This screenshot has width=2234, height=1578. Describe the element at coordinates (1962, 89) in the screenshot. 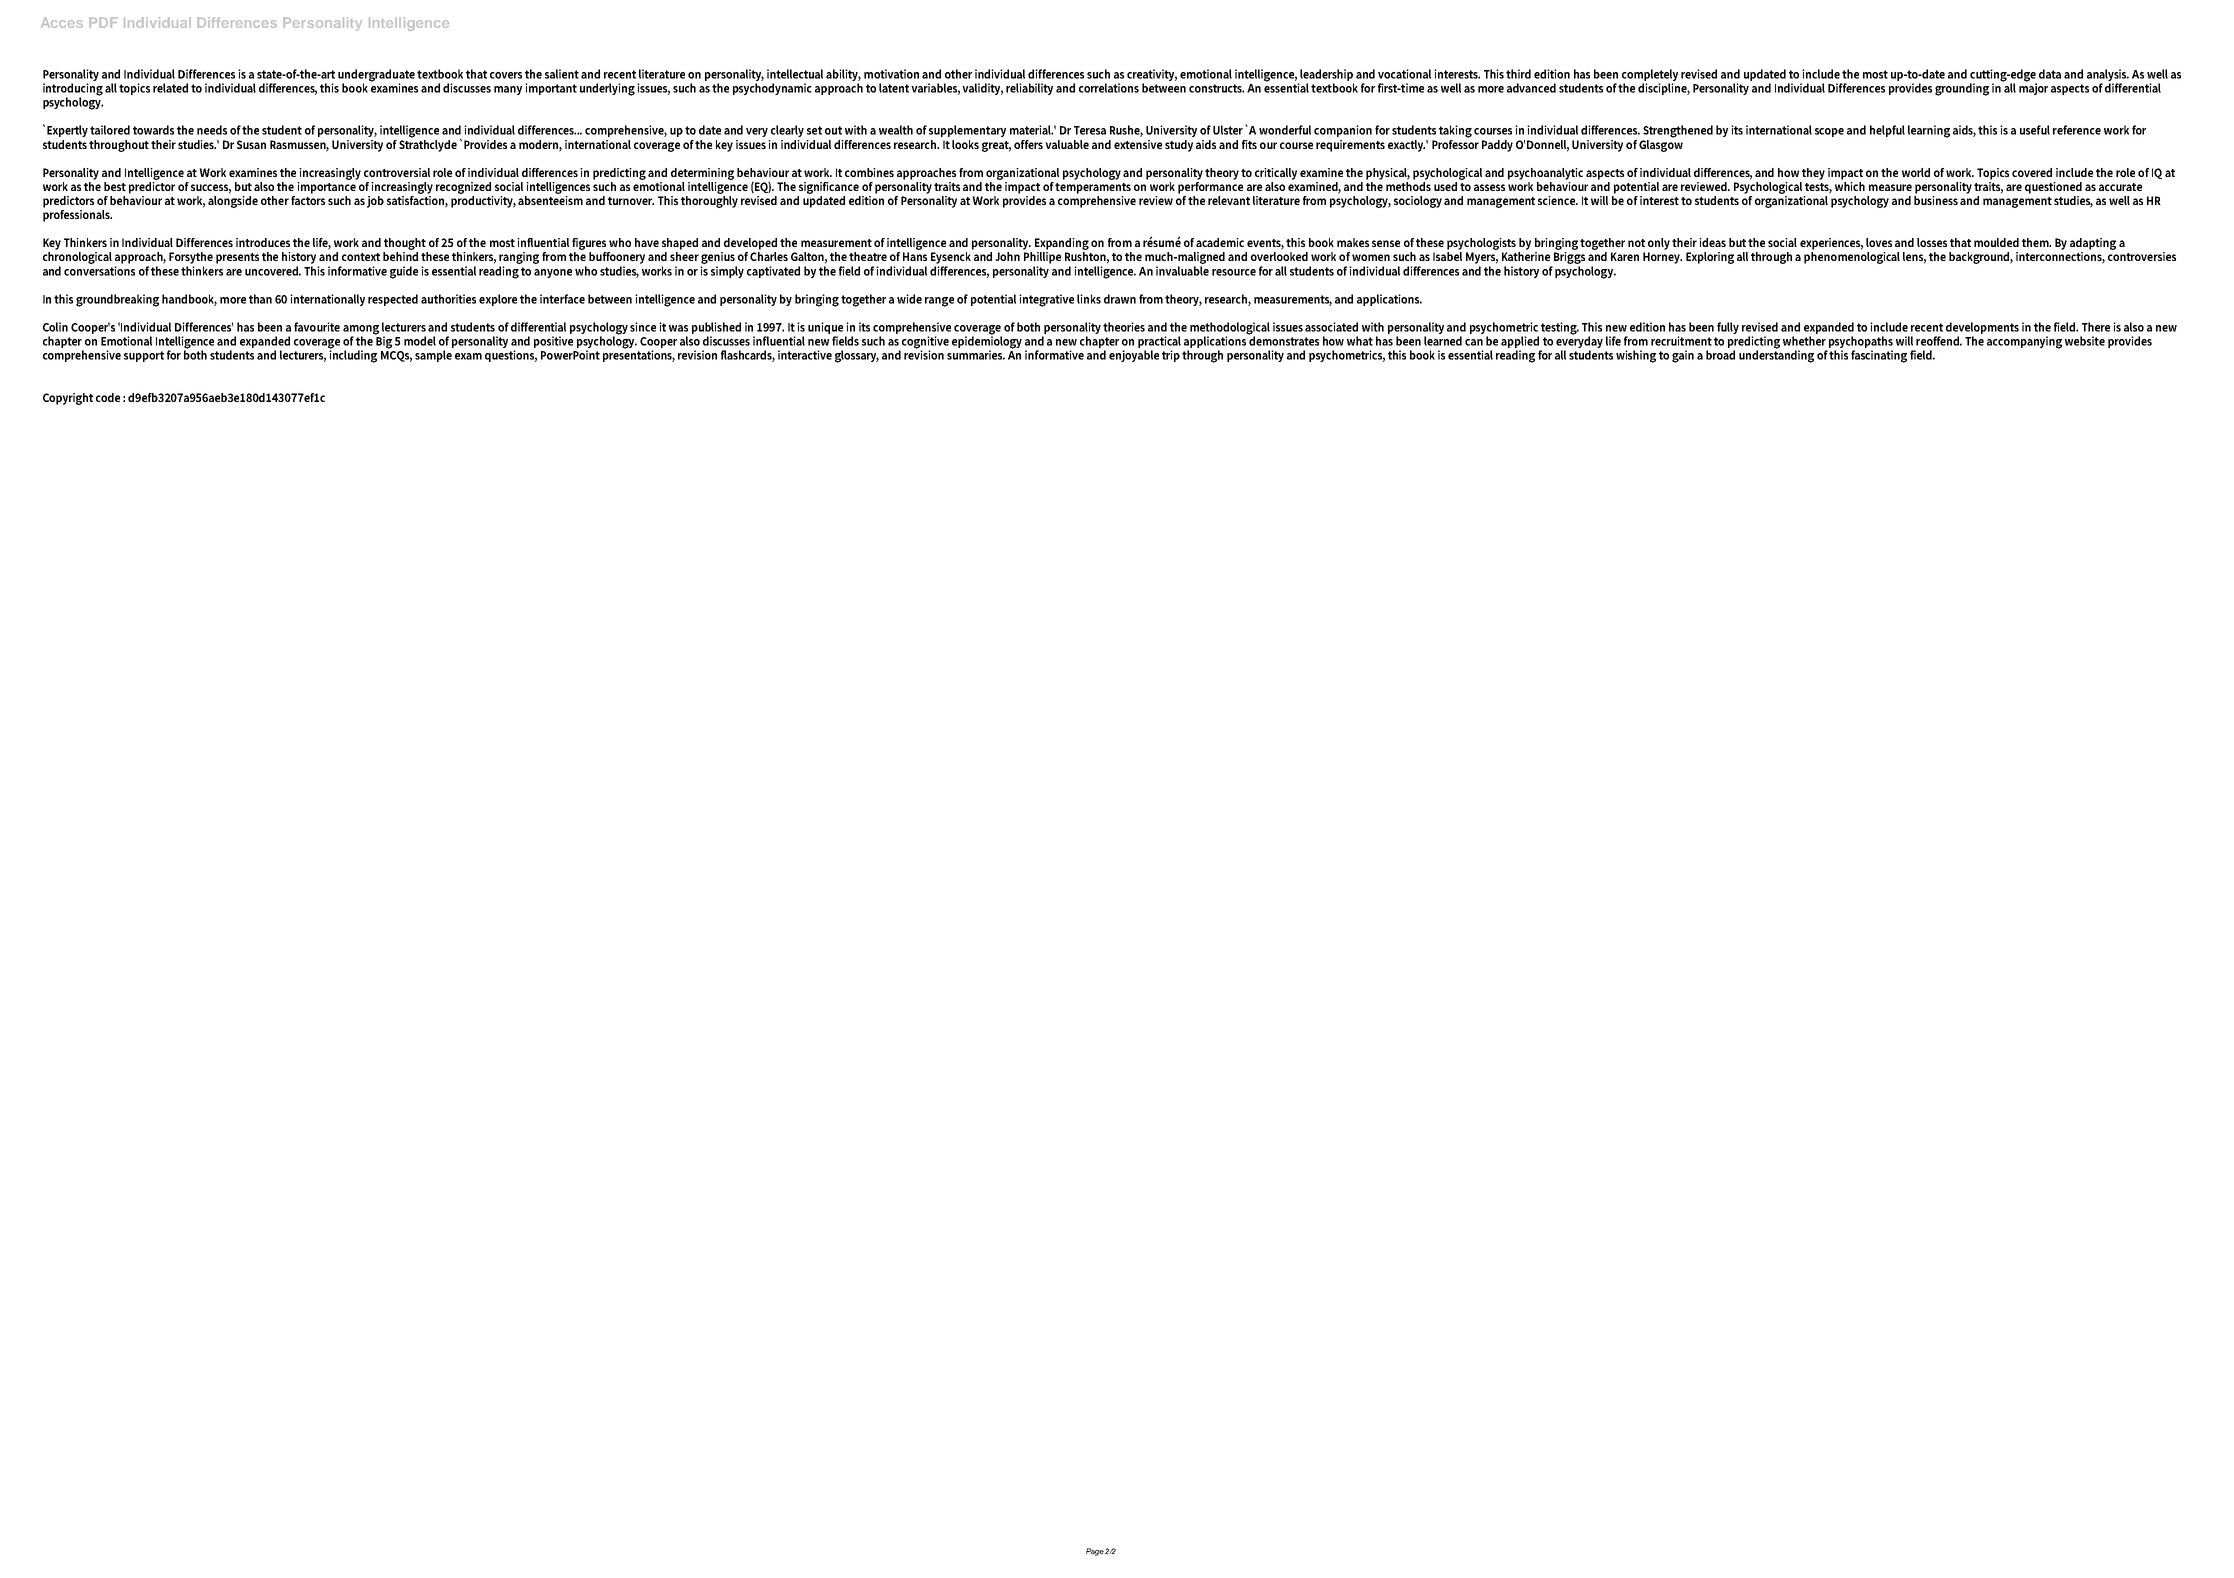

I see `grounding` at that location.
